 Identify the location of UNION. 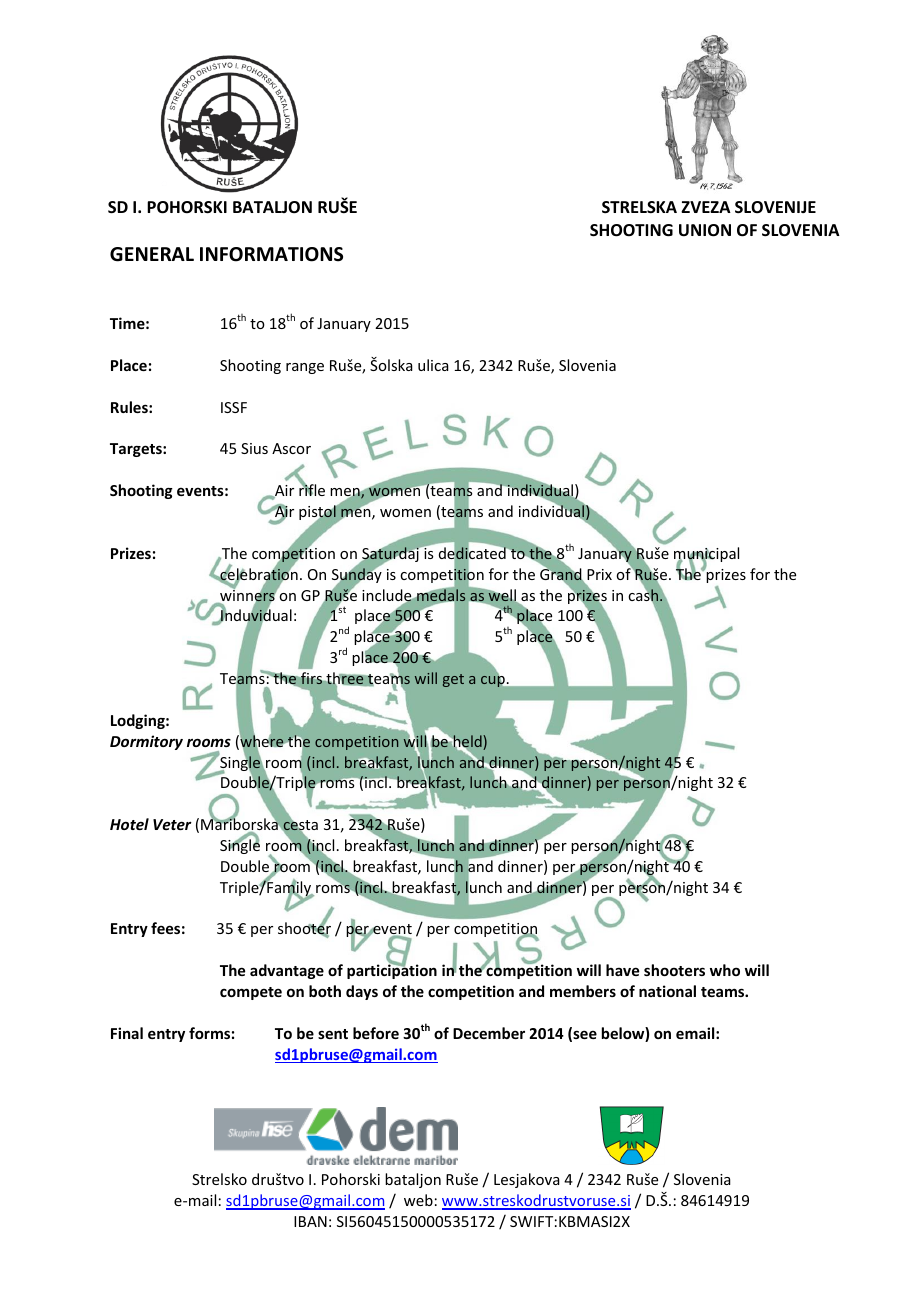
(705, 230).
